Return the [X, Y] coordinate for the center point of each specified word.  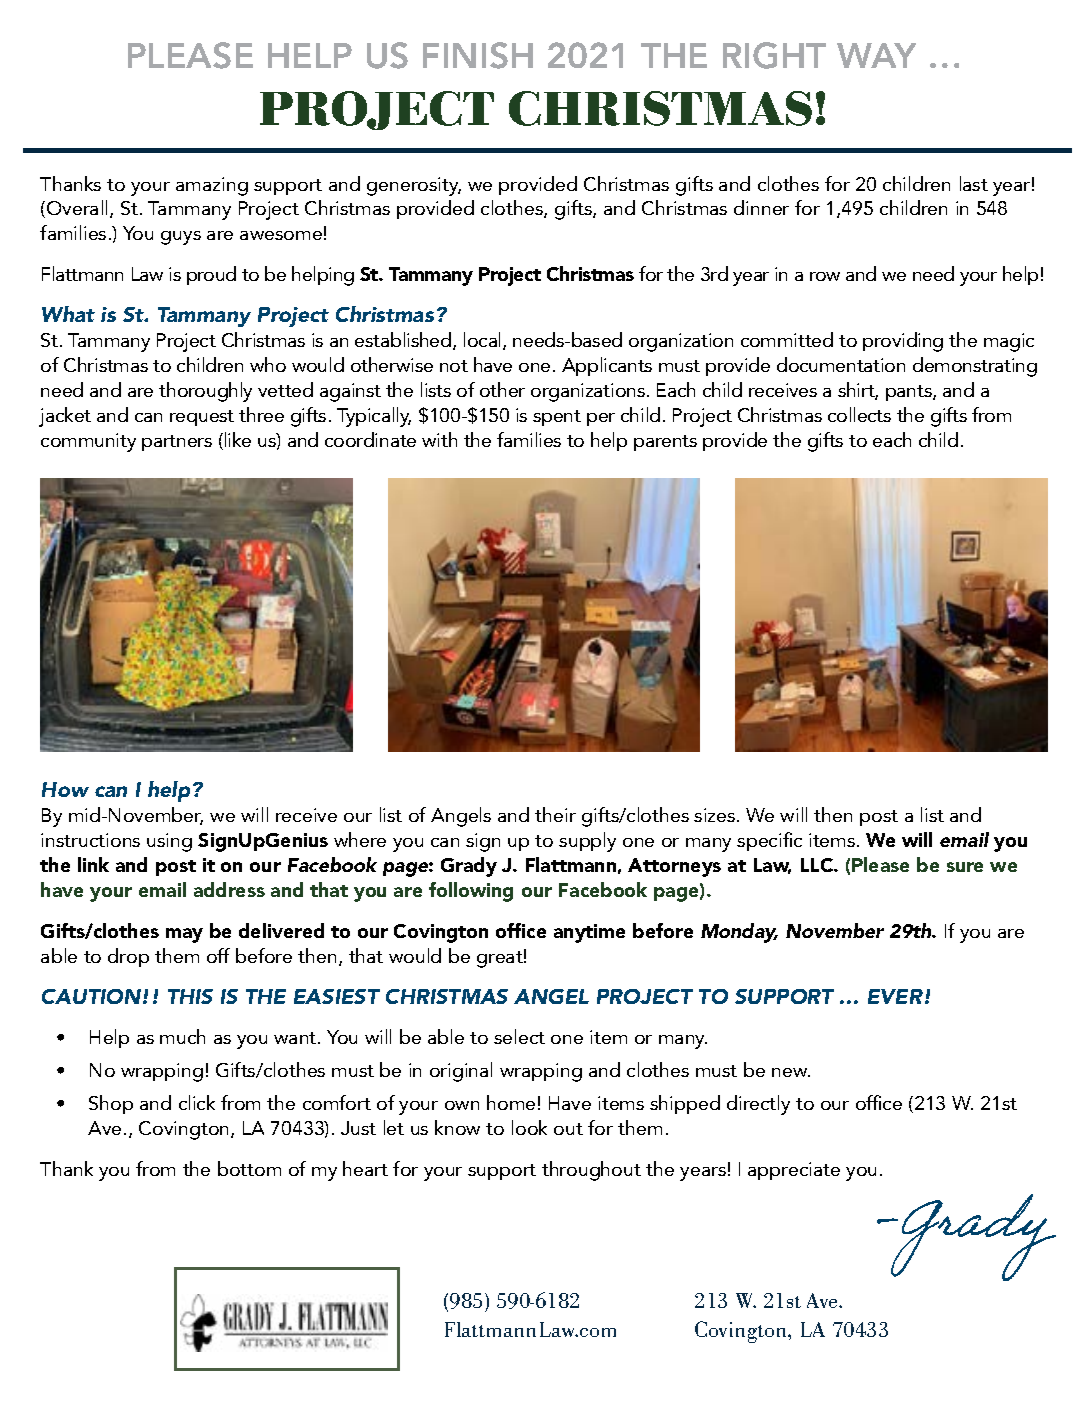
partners [177, 443]
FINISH [478, 55]
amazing [212, 186]
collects [859, 414]
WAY [876, 55]
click [197, 1102]
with [439, 439]
